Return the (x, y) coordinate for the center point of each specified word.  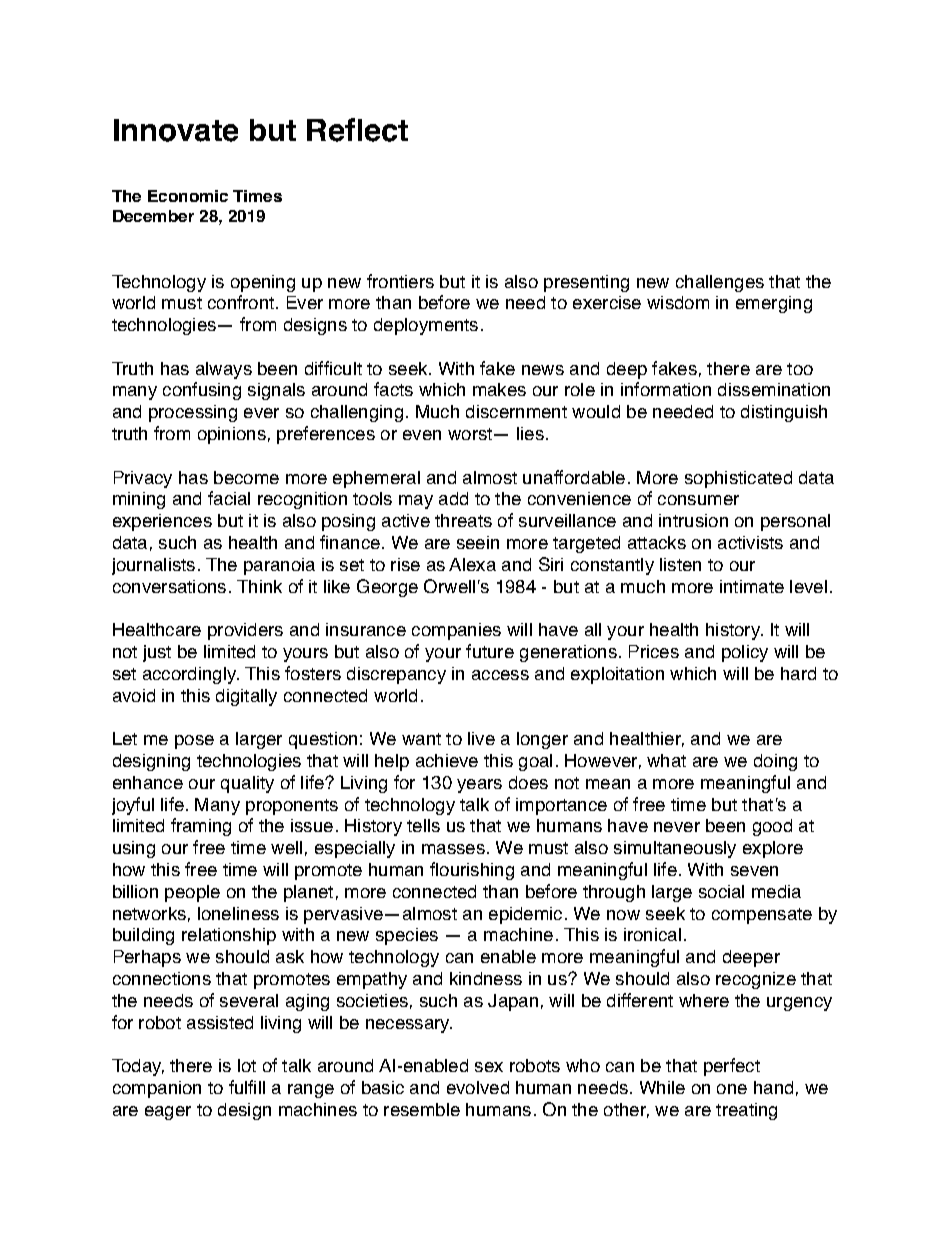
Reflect (357, 130)
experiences (162, 522)
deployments (426, 326)
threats (463, 520)
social (721, 891)
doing (775, 762)
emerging (774, 304)
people (192, 893)
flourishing (472, 871)
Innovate (176, 130)
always (224, 370)
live (481, 738)
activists (750, 542)
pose (194, 742)
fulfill (247, 1087)
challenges (720, 283)
